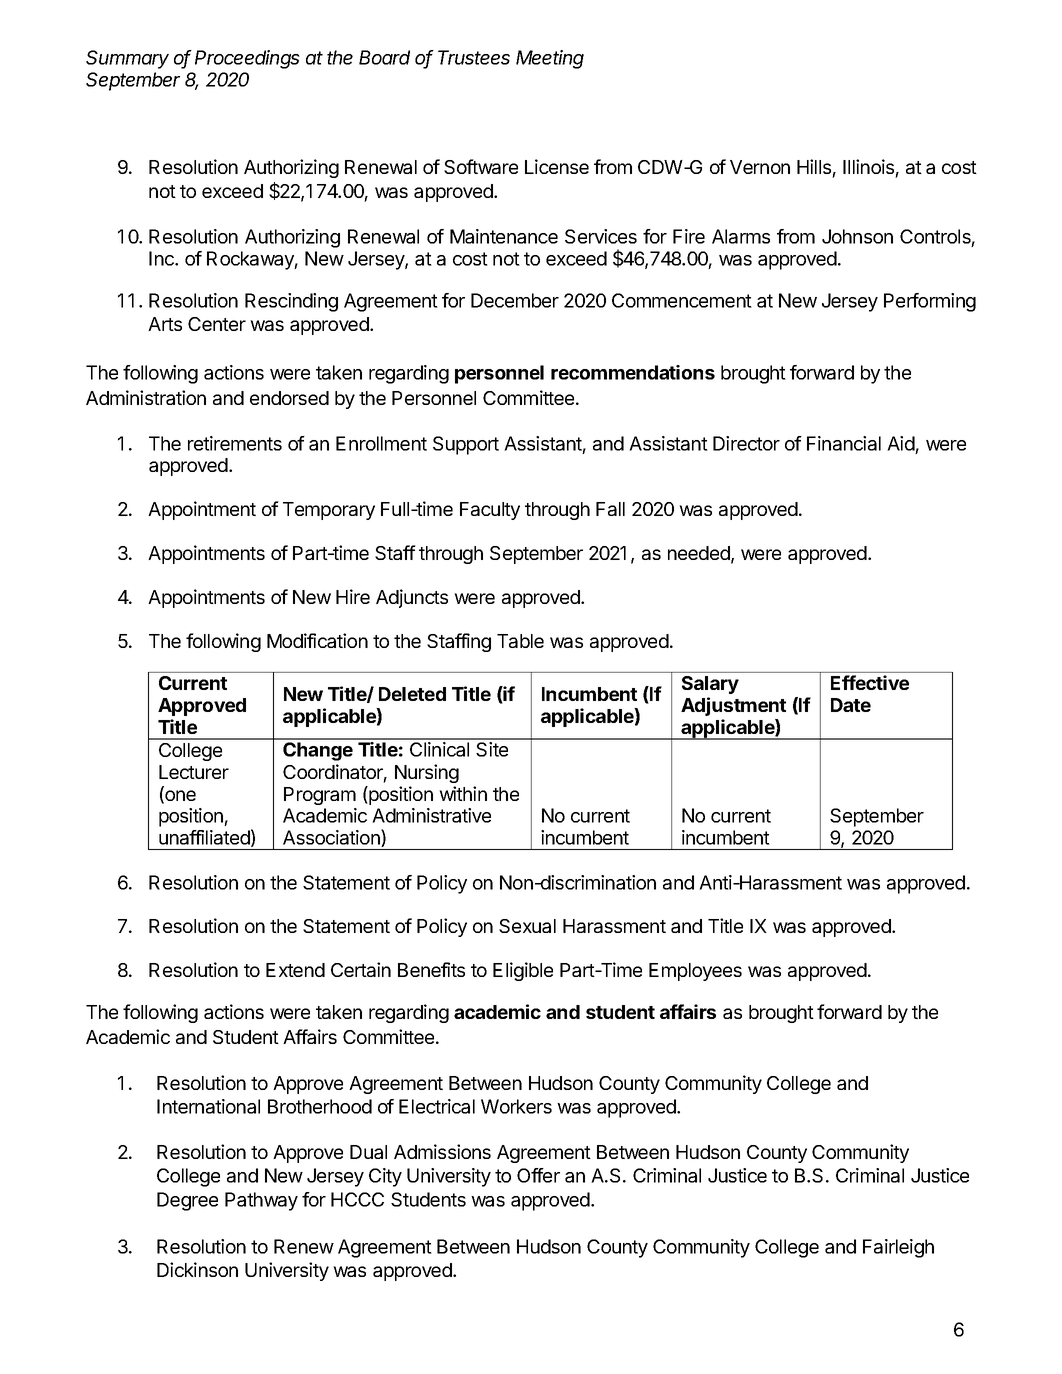 The image size is (1062, 1374). I want to click on Meeting, so click(550, 59).
